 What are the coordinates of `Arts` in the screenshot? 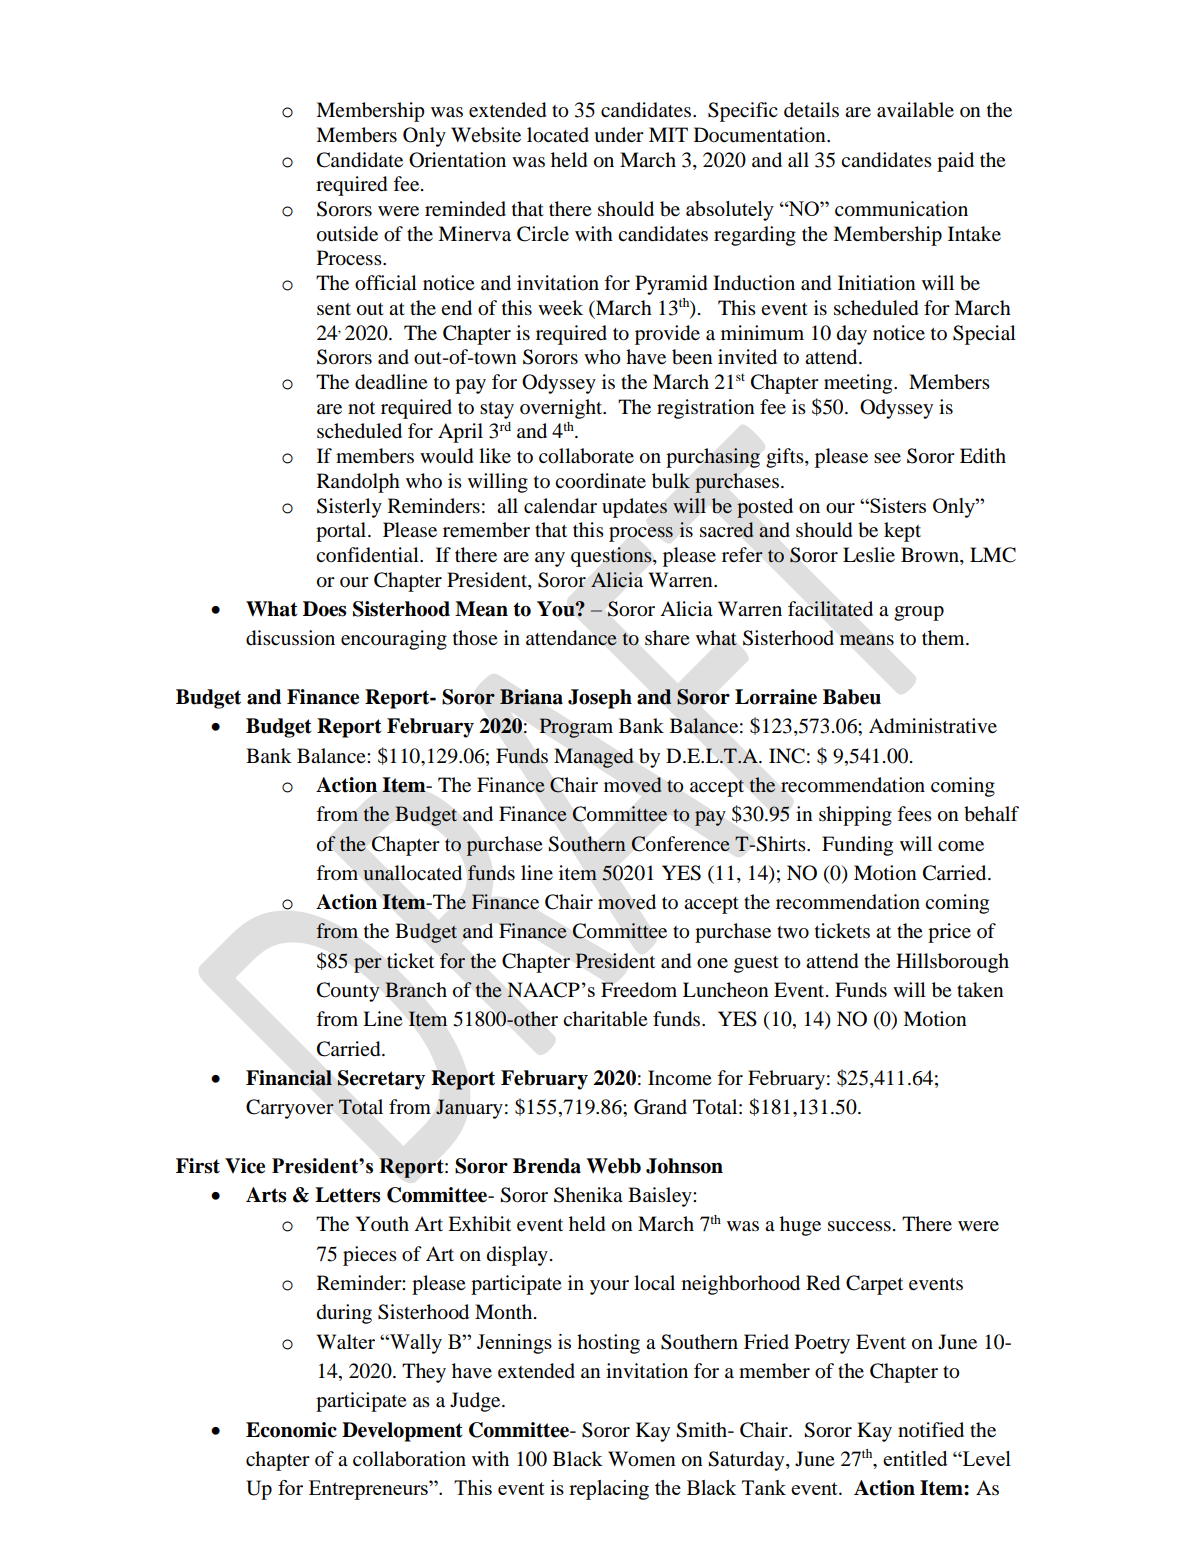 It's located at (266, 1195).
